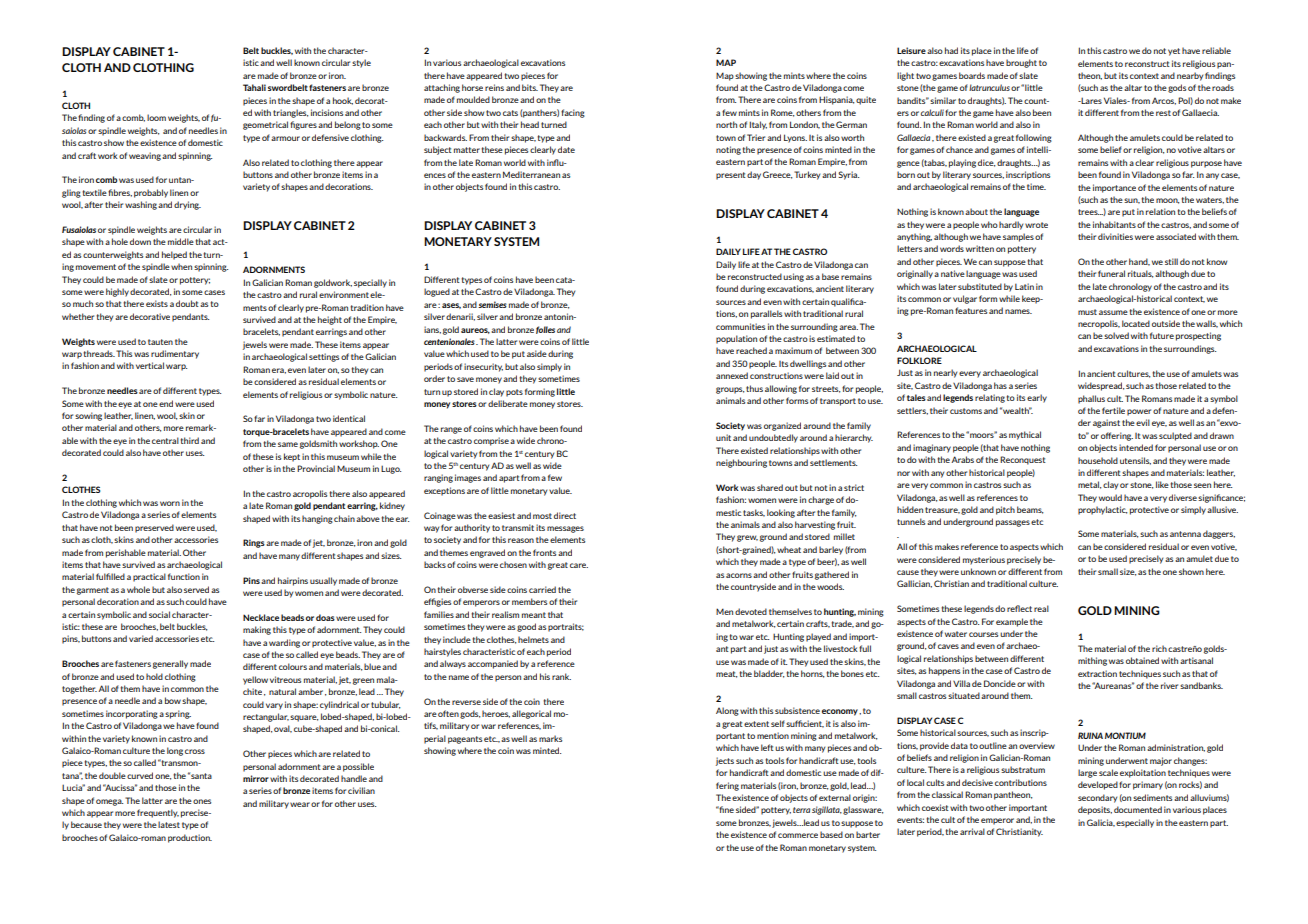 The width and height of the screenshot is (1308, 924). Describe the element at coordinates (731, 176) in the screenshot. I see `present` at that location.
